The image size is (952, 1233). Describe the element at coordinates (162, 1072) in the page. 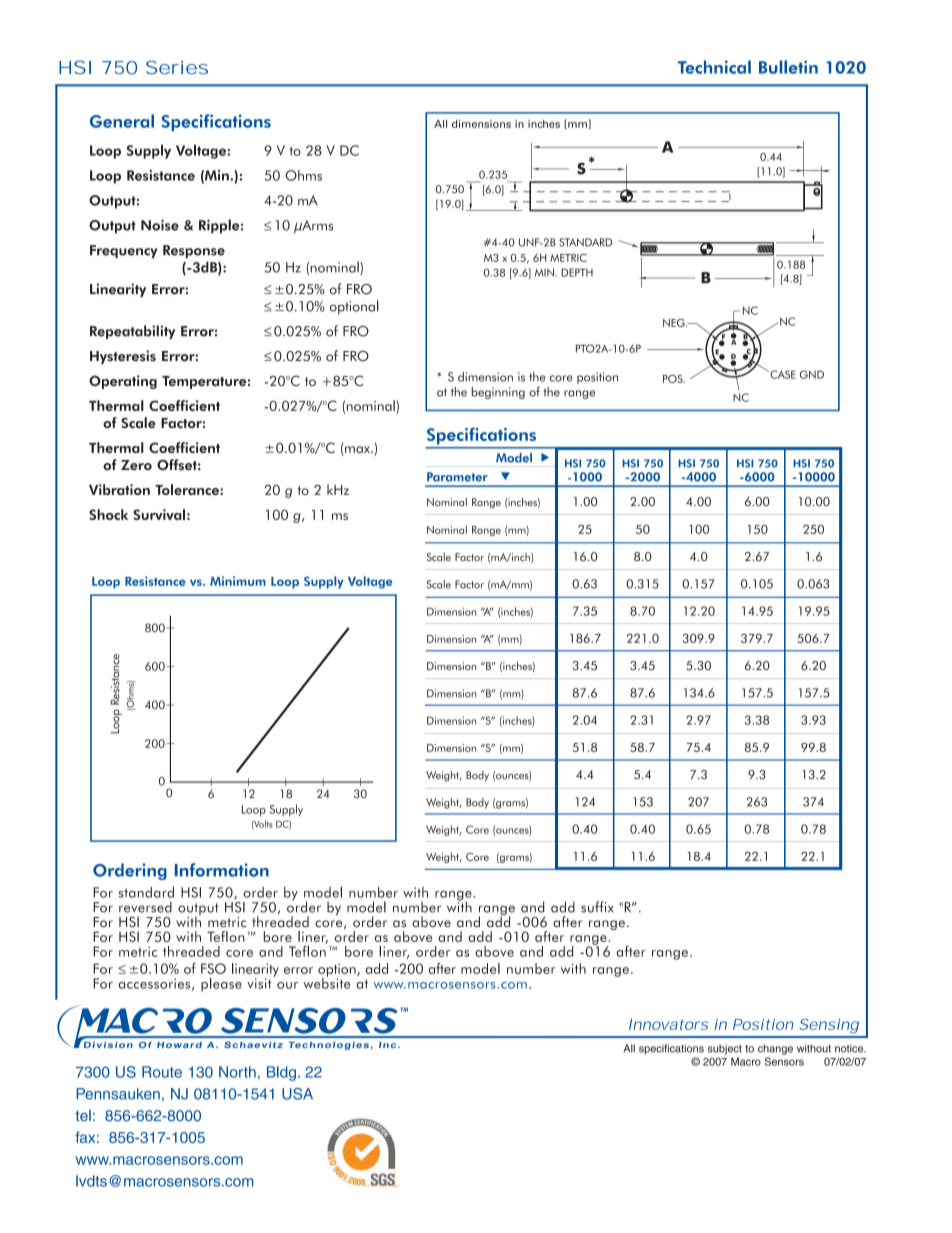

I see `Route` at that location.
